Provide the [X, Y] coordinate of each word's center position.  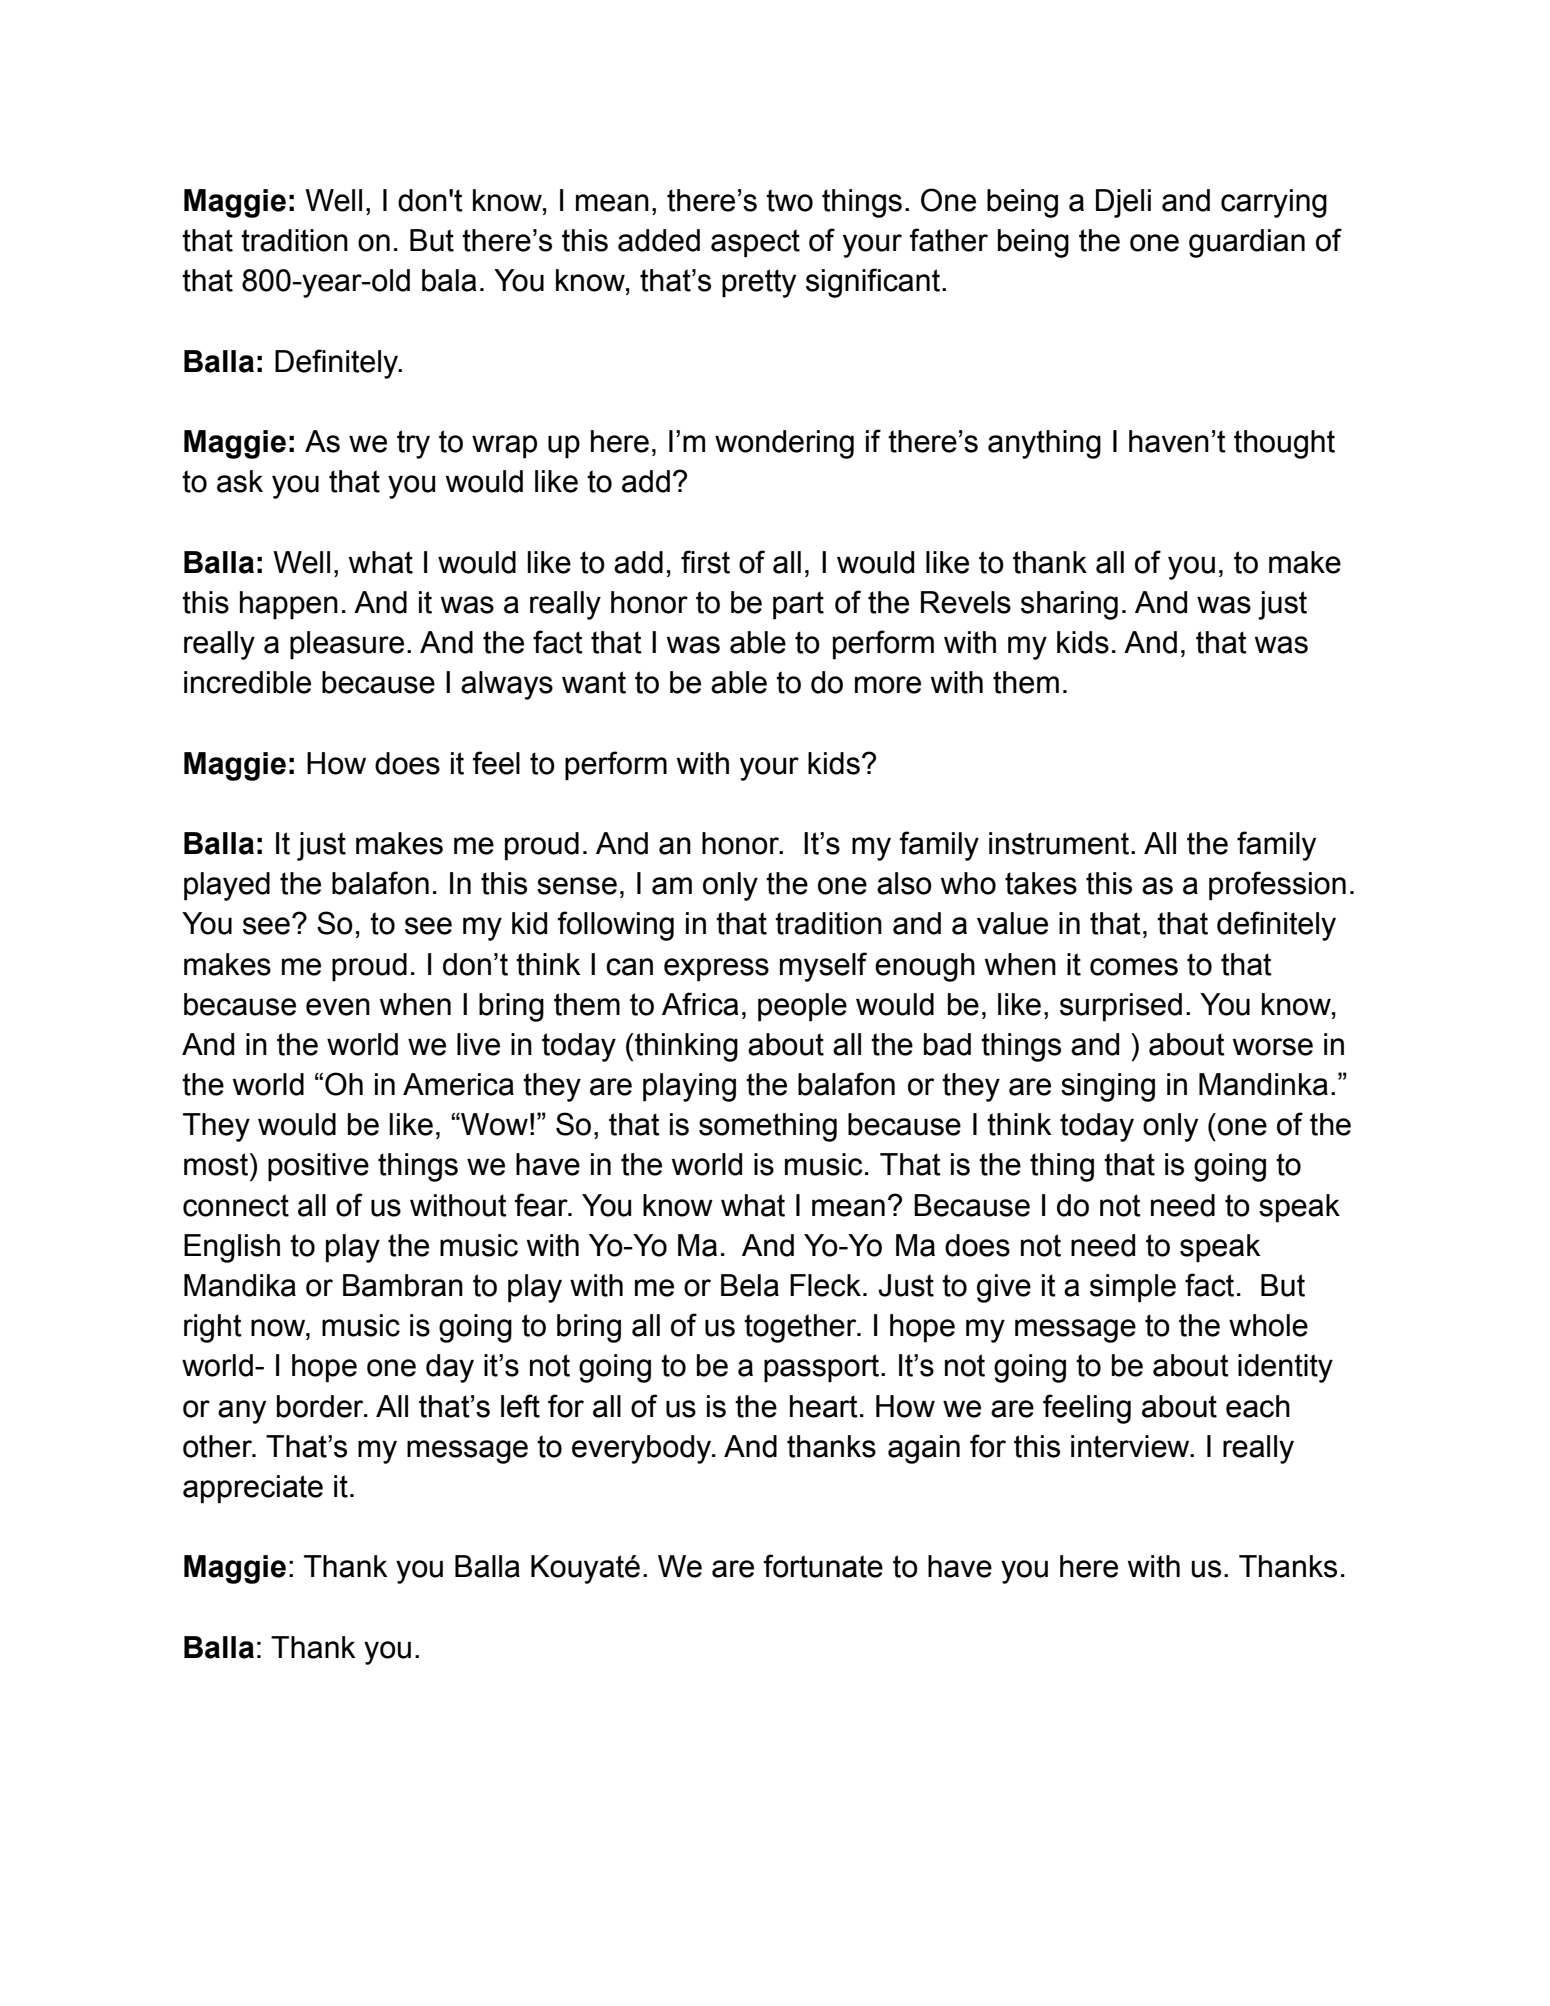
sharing [1069, 605]
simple [1133, 1288]
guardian [1247, 243]
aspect [755, 243]
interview [1131, 1446]
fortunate [823, 1566]
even [338, 1007]
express [716, 970]
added [659, 240]
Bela [750, 1285]
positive [318, 1167]
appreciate [253, 1489]
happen [289, 605]
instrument [1060, 843]
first [705, 562]
